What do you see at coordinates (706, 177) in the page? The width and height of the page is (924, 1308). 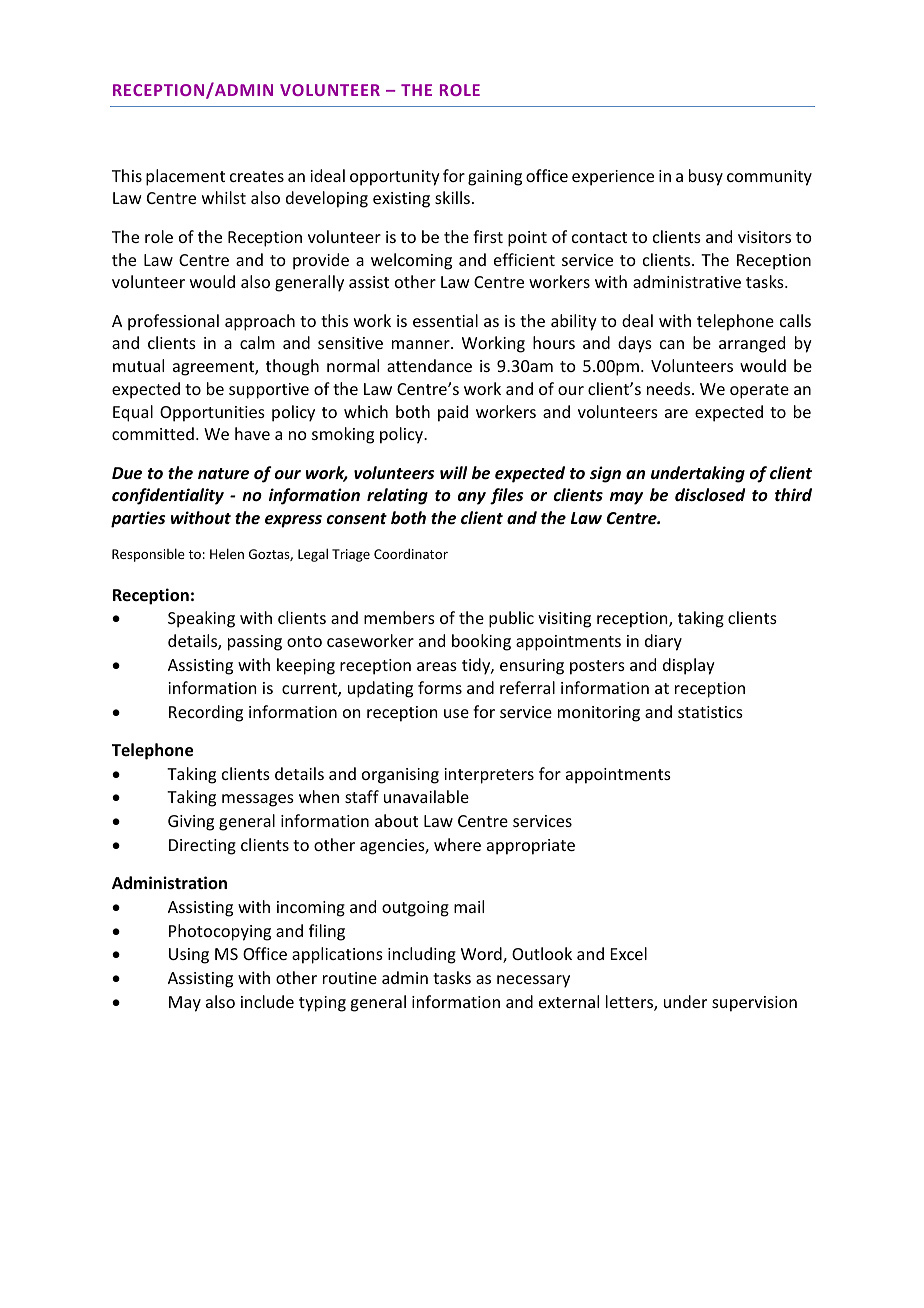 I see `busy` at bounding box center [706, 177].
